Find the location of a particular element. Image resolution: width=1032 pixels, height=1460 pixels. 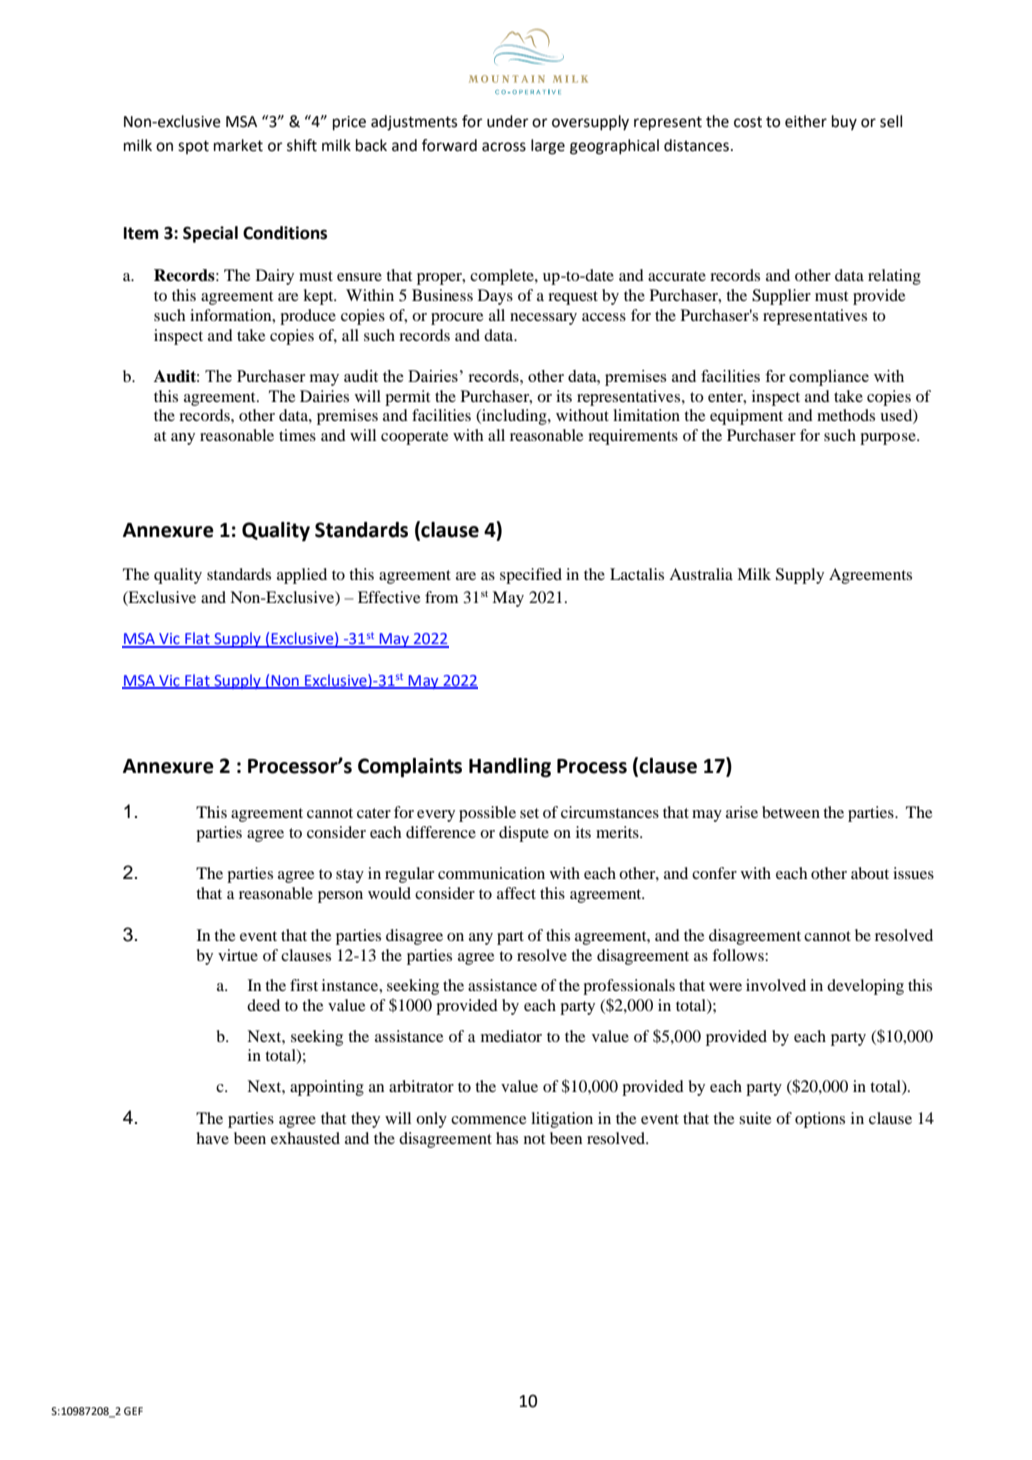

commence is located at coordinates (489, 1120).
